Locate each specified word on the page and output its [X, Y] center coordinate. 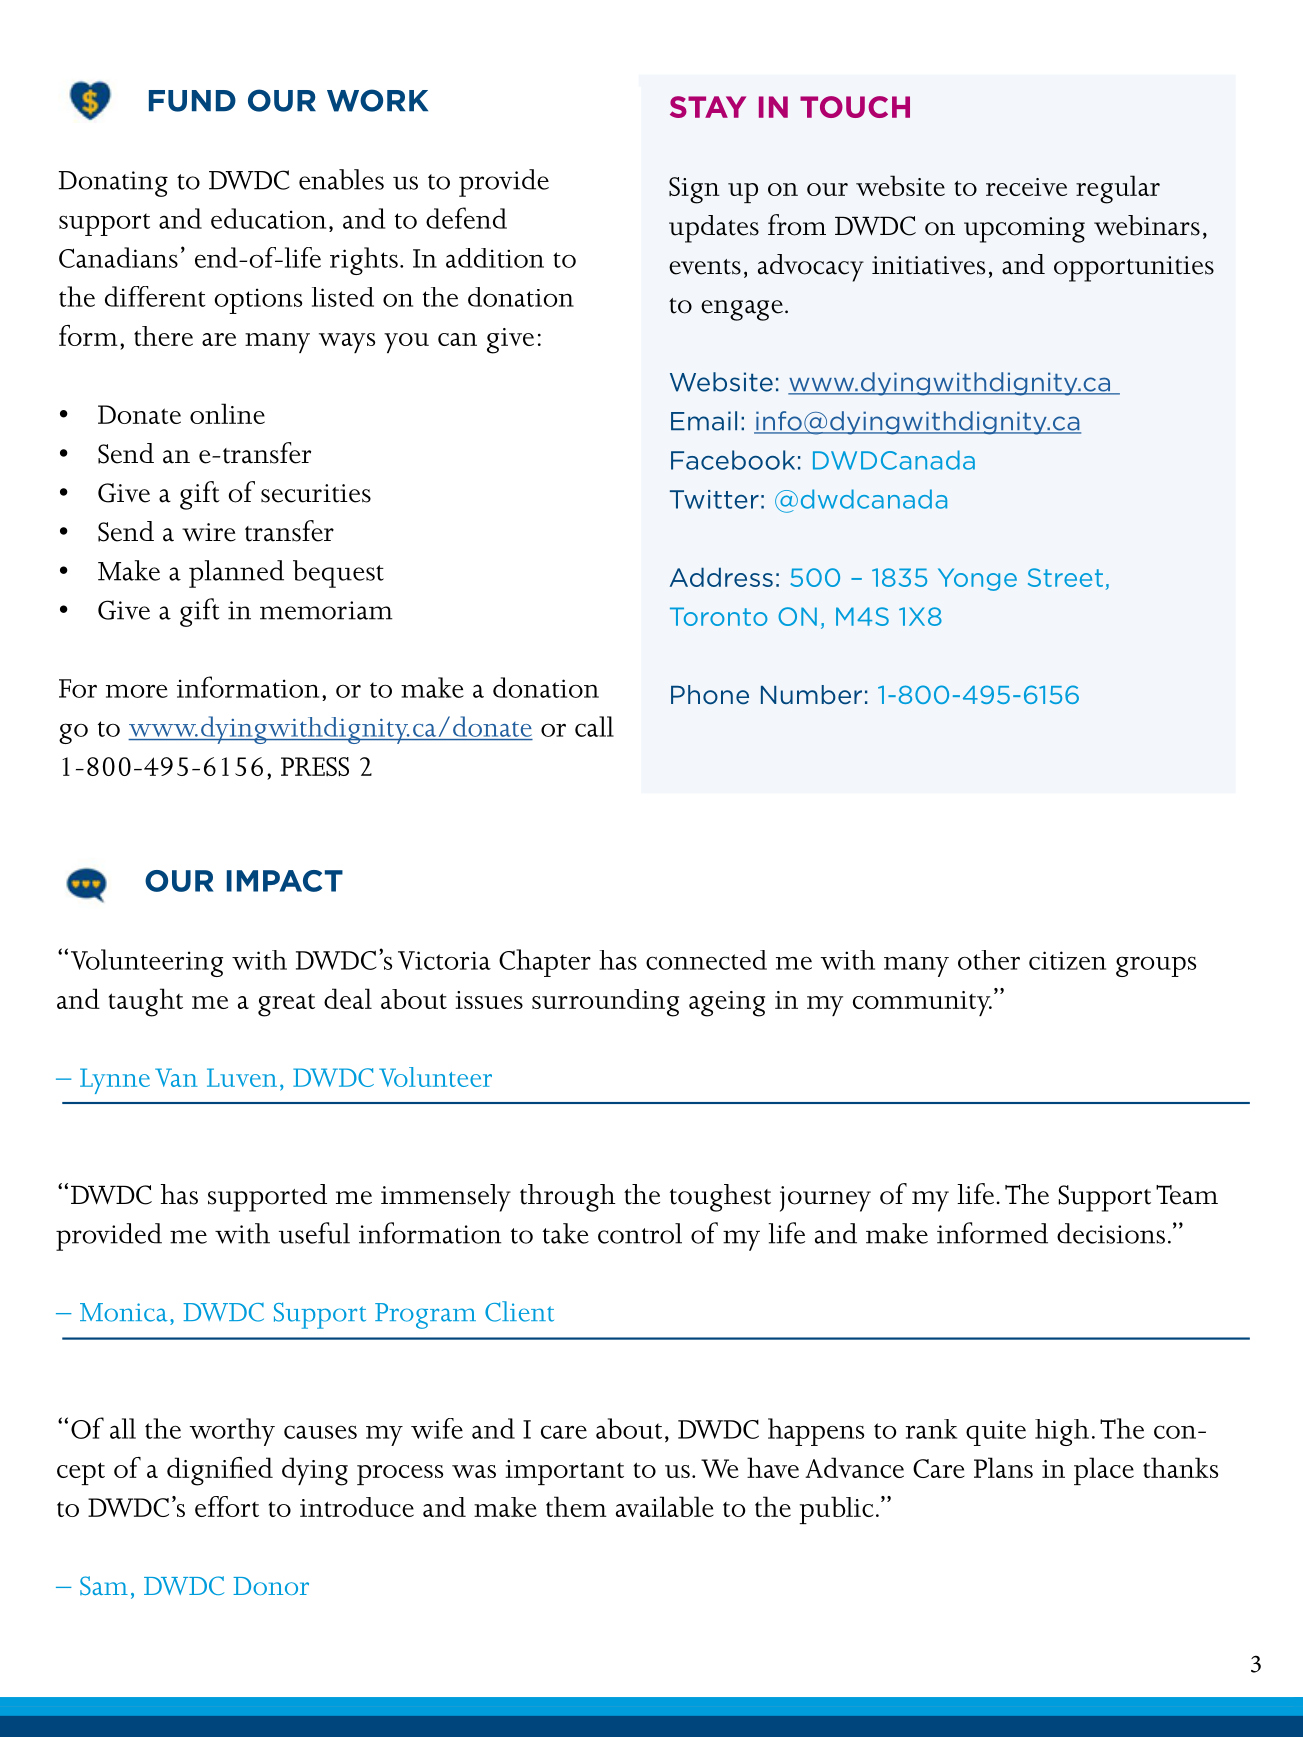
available [665, 1506]
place [1104, 1471]
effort [227, 1506]
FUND [192, 101]
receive [1026, 187]
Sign [694, 190]
